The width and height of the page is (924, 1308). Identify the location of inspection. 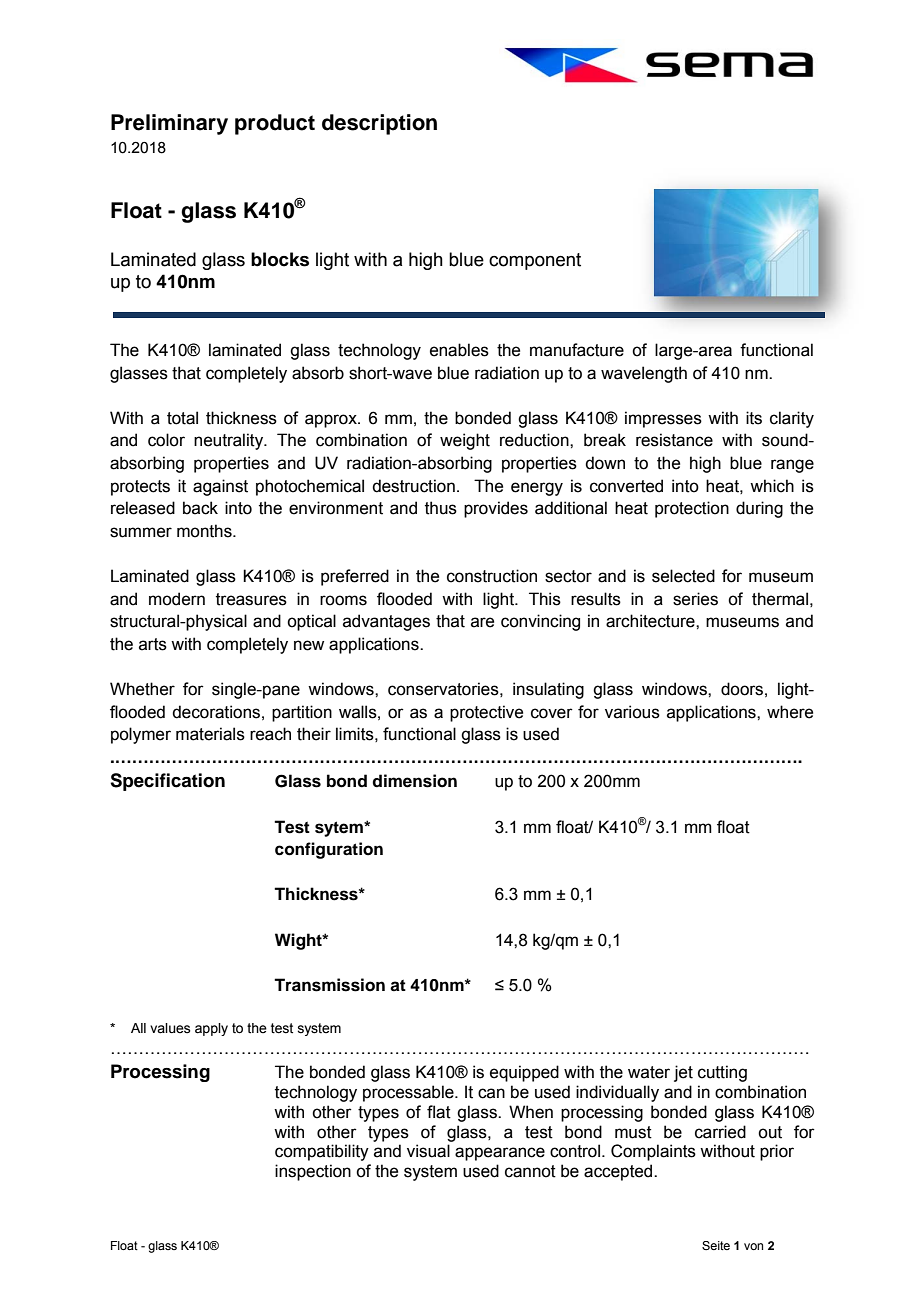
(313, 1172).
